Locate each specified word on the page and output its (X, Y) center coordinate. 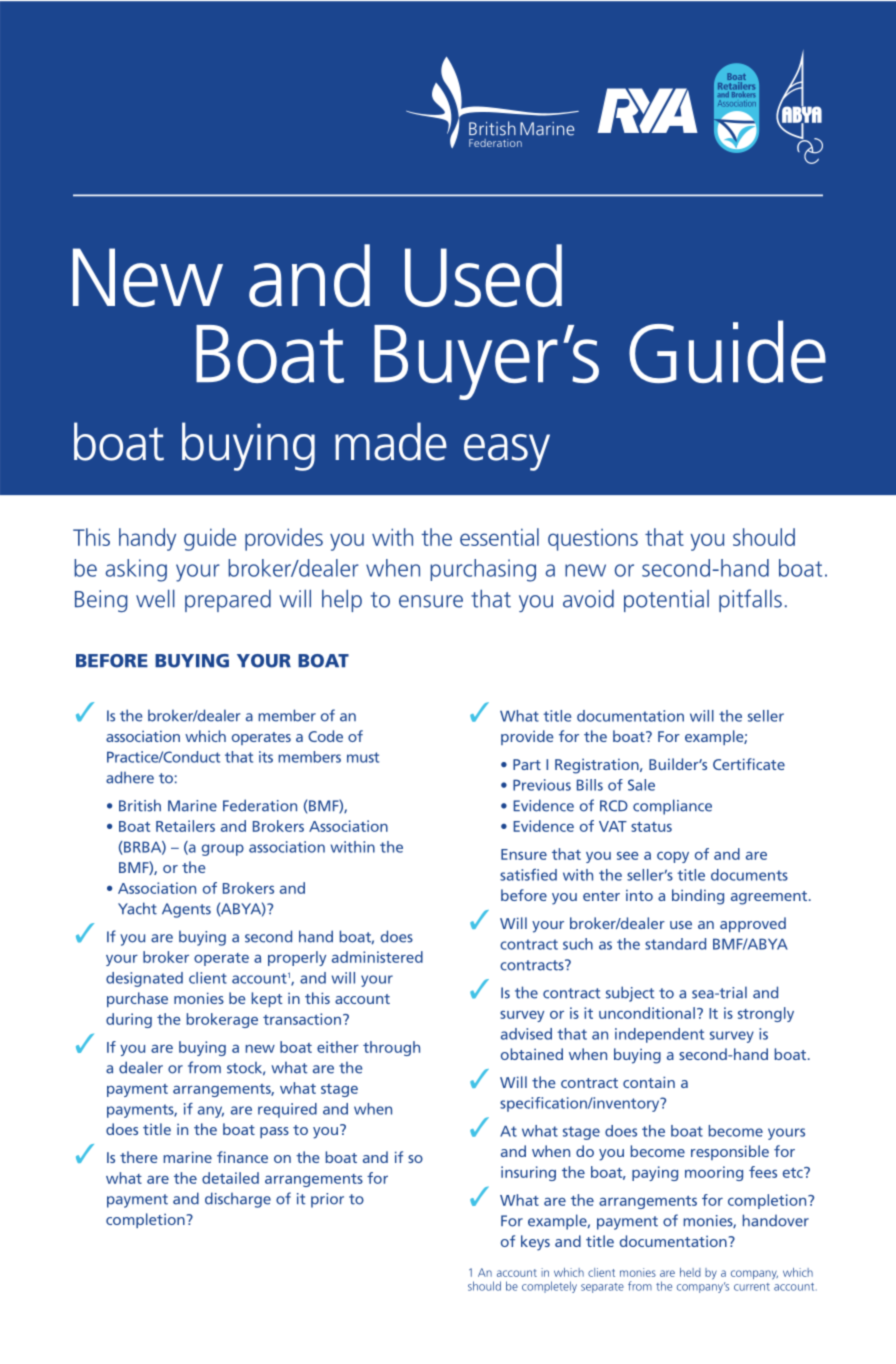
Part (527, 764)
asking (136, 570)
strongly (766, 1014)
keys (535, 1243)
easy (507, 452)
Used (483, 275)
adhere (130, 777)
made (391, 441)
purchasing (483, 570)
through (391, 1048)
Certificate (749, 764)
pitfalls (750, 600)
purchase (137, 999)
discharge (238, 1200)
